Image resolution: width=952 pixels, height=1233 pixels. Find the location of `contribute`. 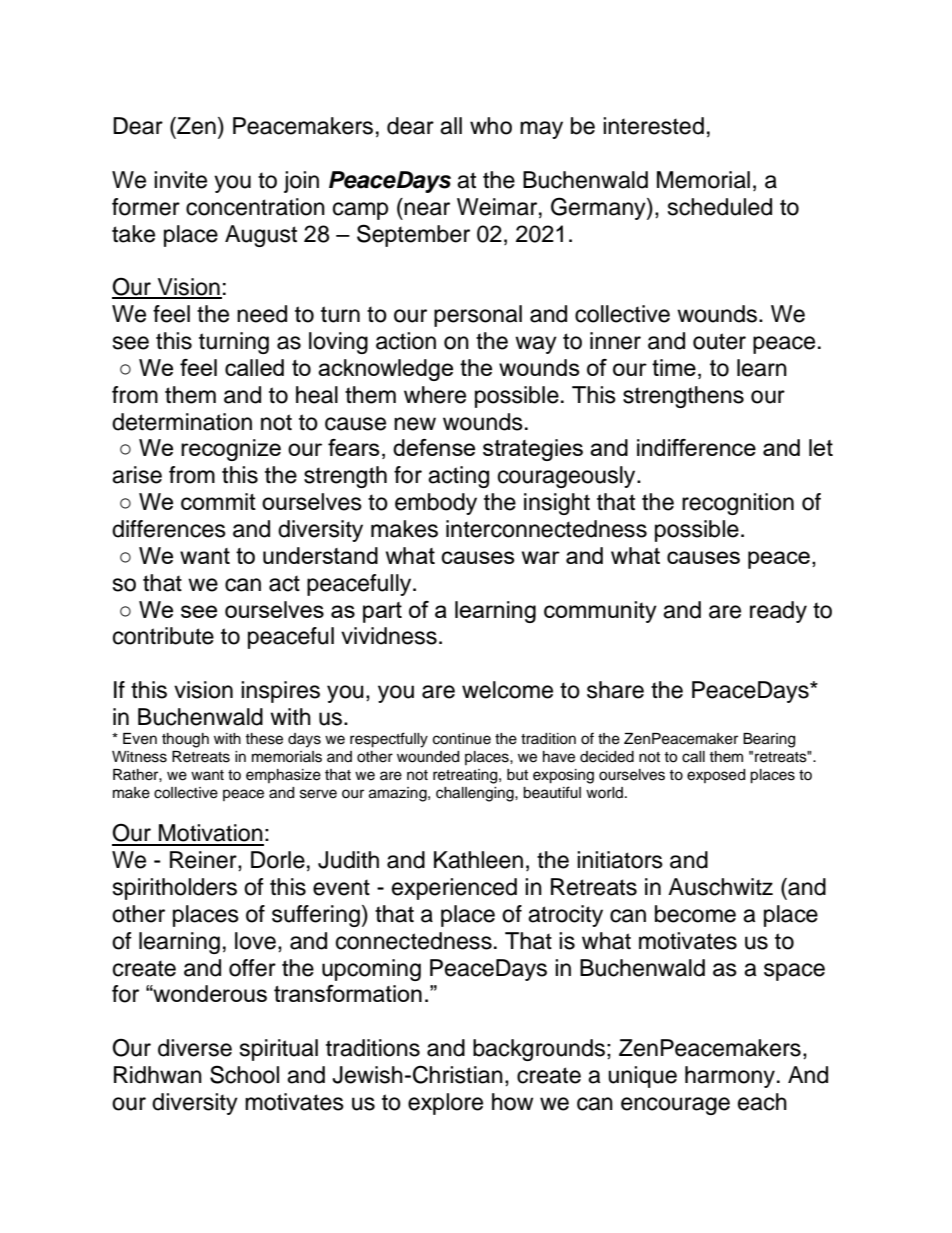

contribute is located at coordinates (163, 636).
